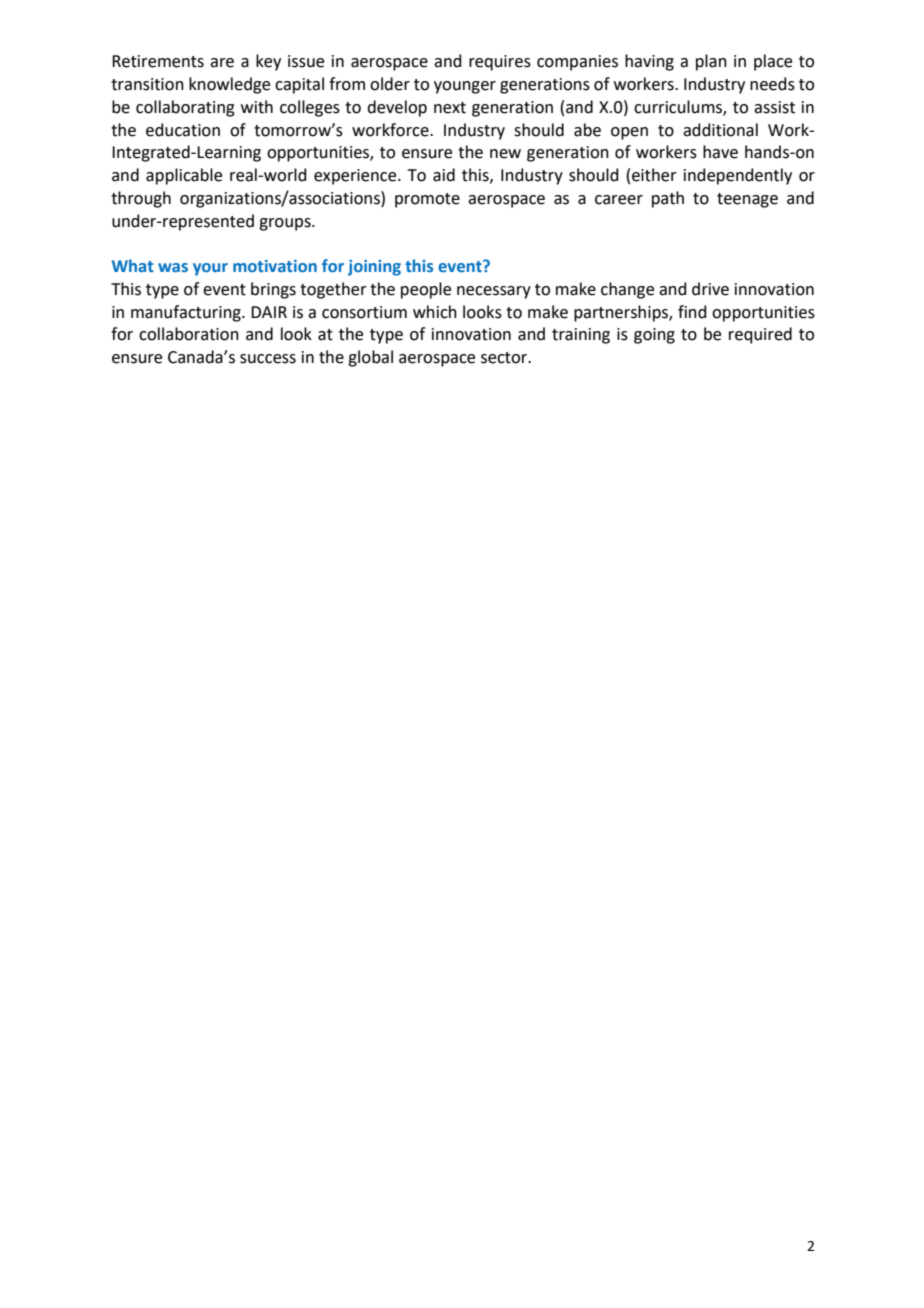 The image size is (924, 1308). What do you see at coordinates (720, 152) in the image?
I see `have` at bounding box center [720, 152].
